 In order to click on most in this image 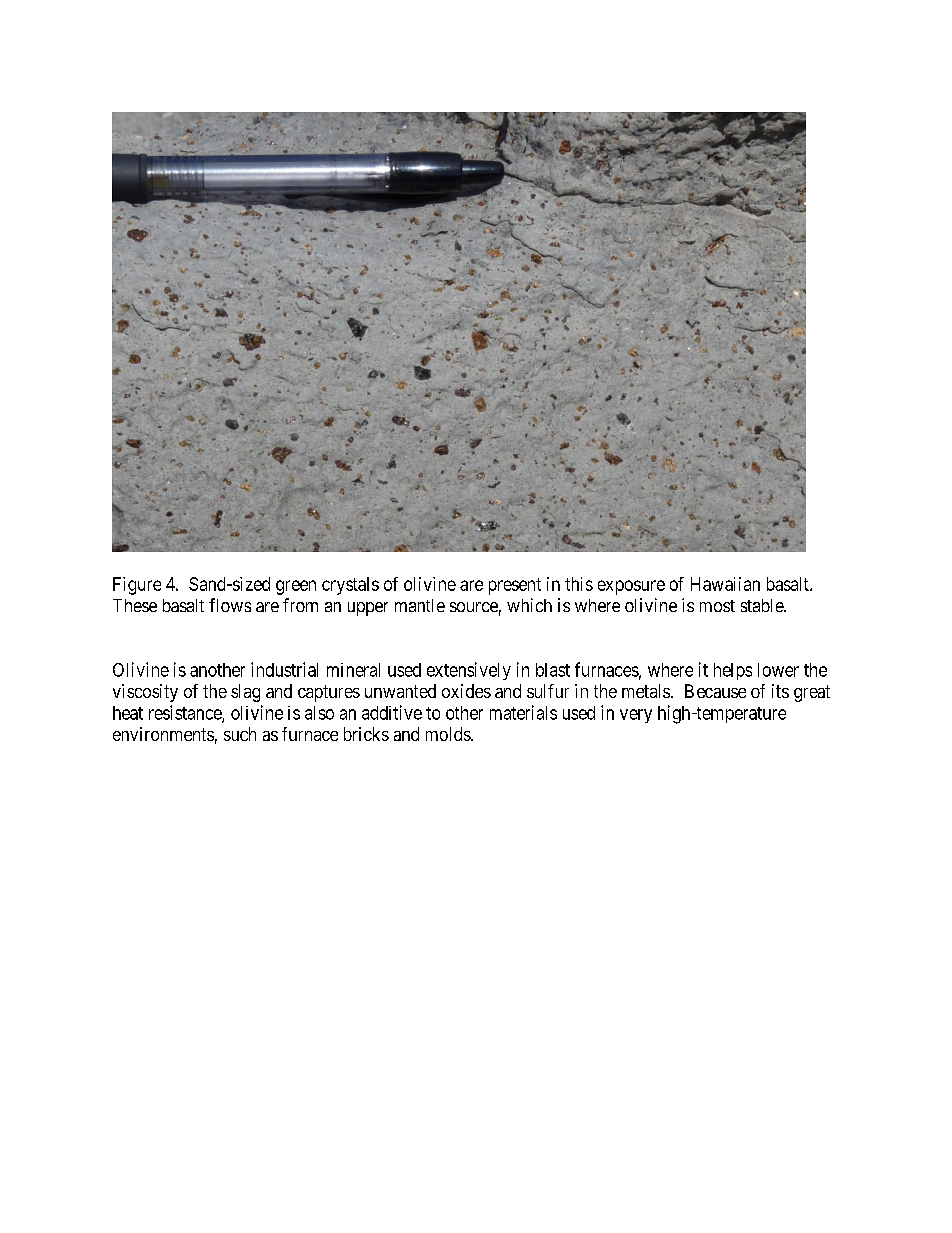, I will do `click(717, 606)`.
